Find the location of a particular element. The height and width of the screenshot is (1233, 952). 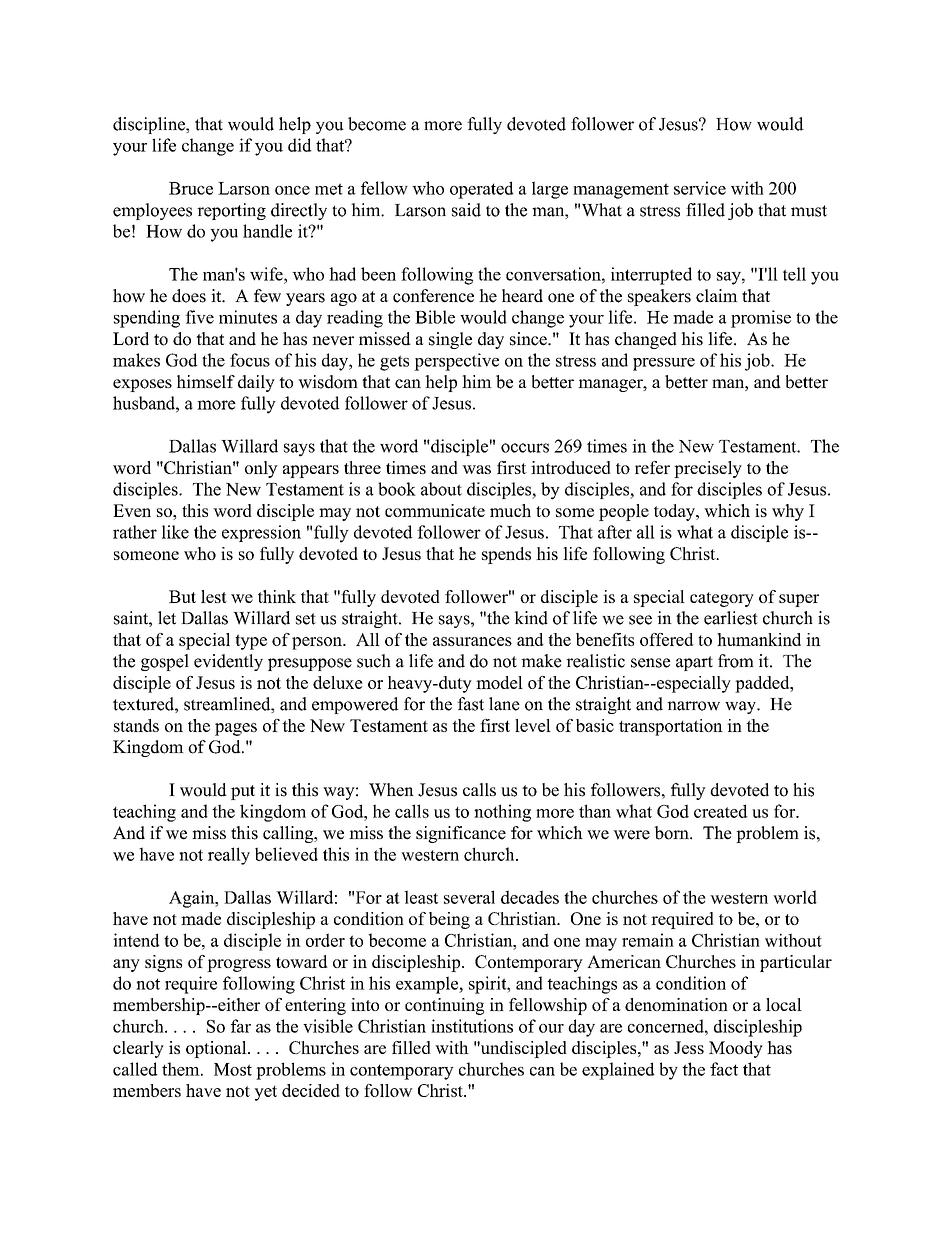

Bruce is located at coordinates (191, 188).
